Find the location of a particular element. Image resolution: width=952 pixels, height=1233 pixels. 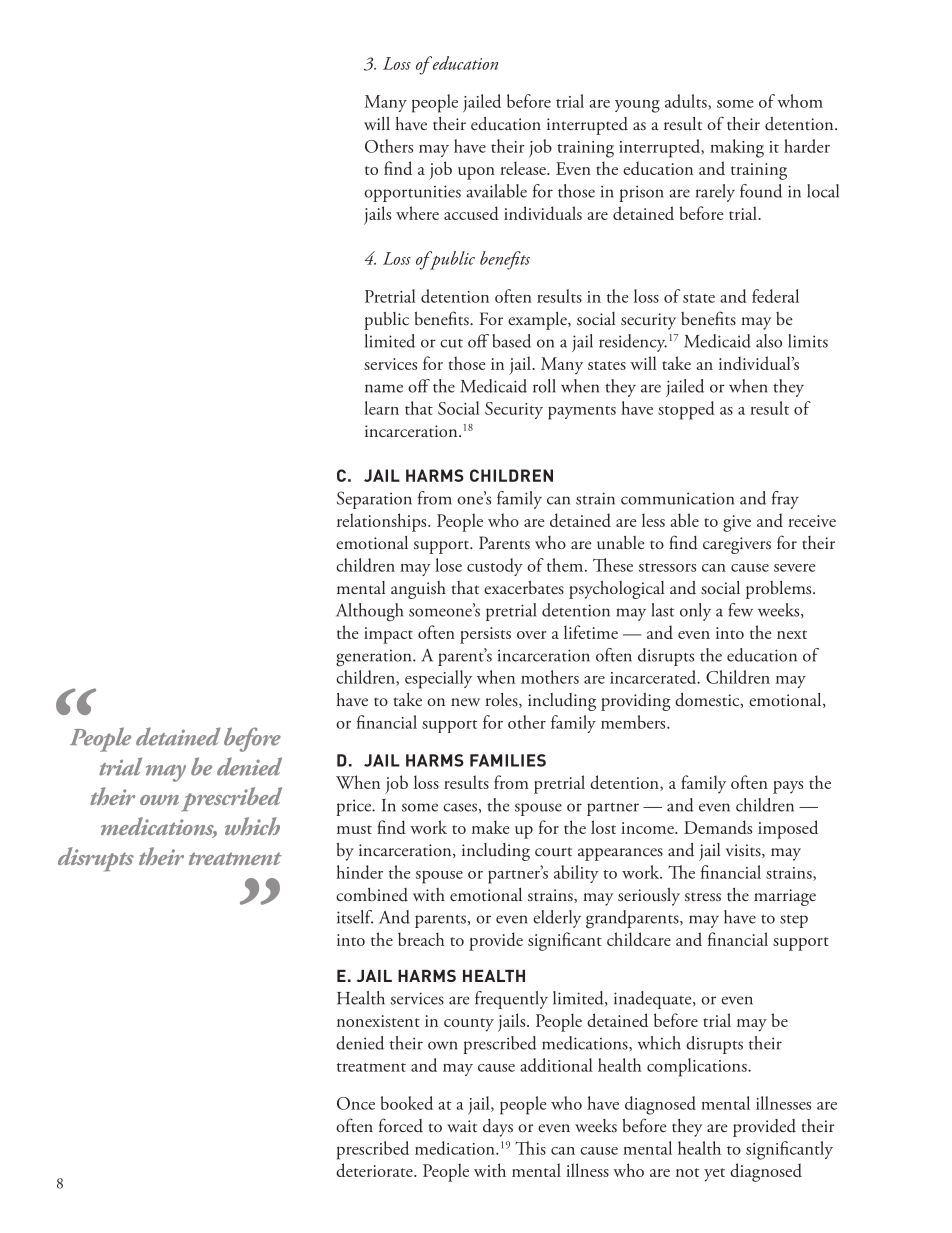

making is located at coordinates (737, 148).
